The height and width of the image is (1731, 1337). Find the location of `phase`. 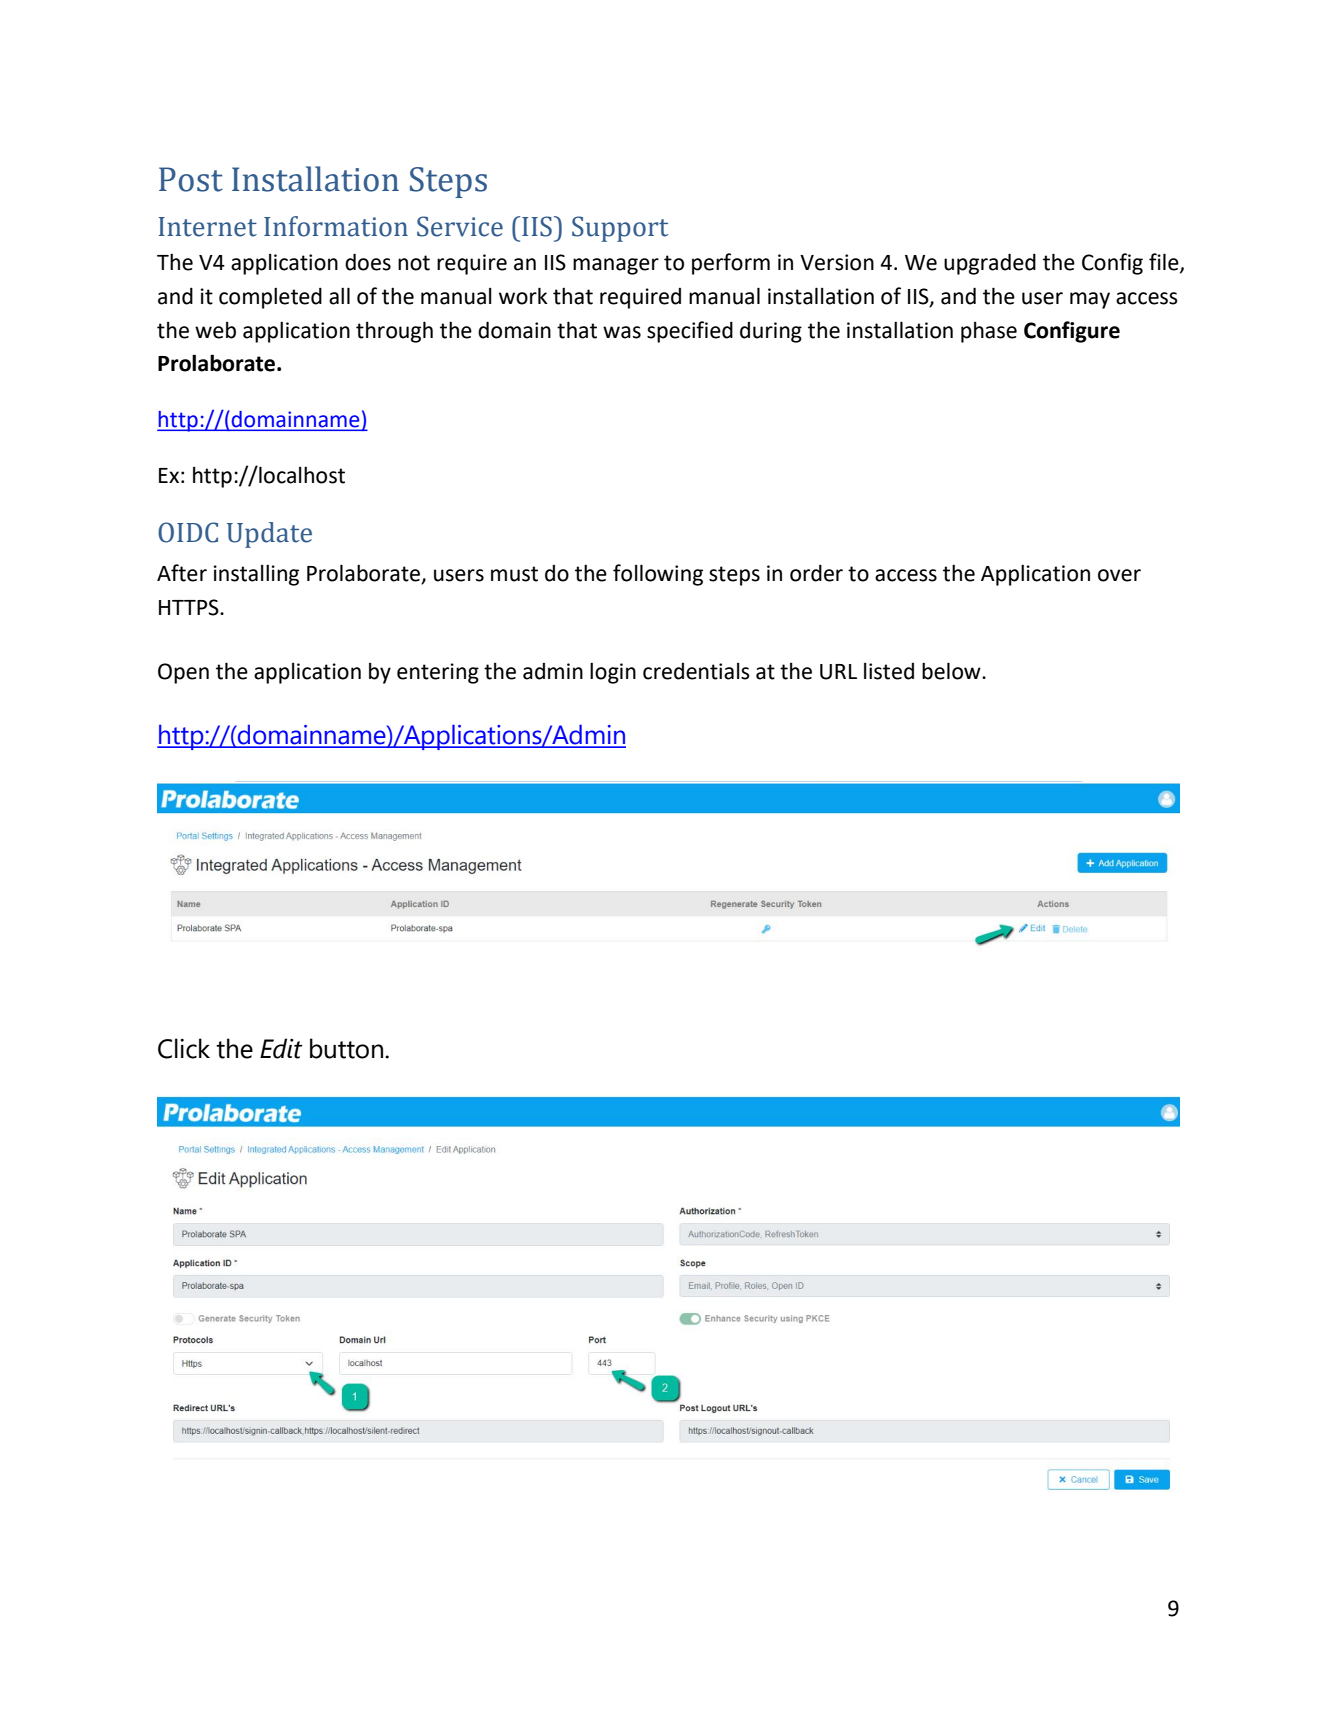

phase is located at coordinates (989, 332).
